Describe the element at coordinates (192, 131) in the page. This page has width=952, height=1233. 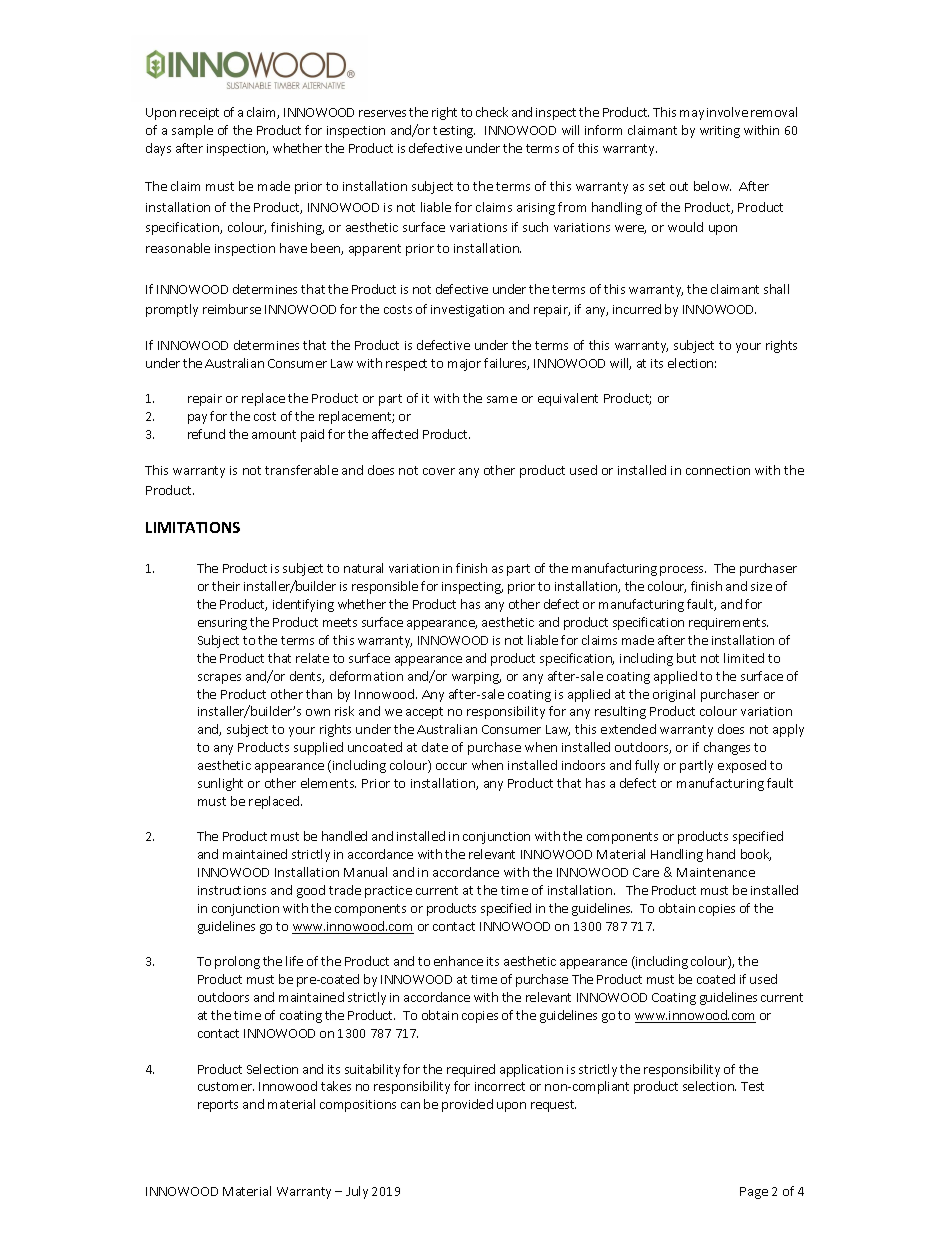
I see `sample` at that location.
